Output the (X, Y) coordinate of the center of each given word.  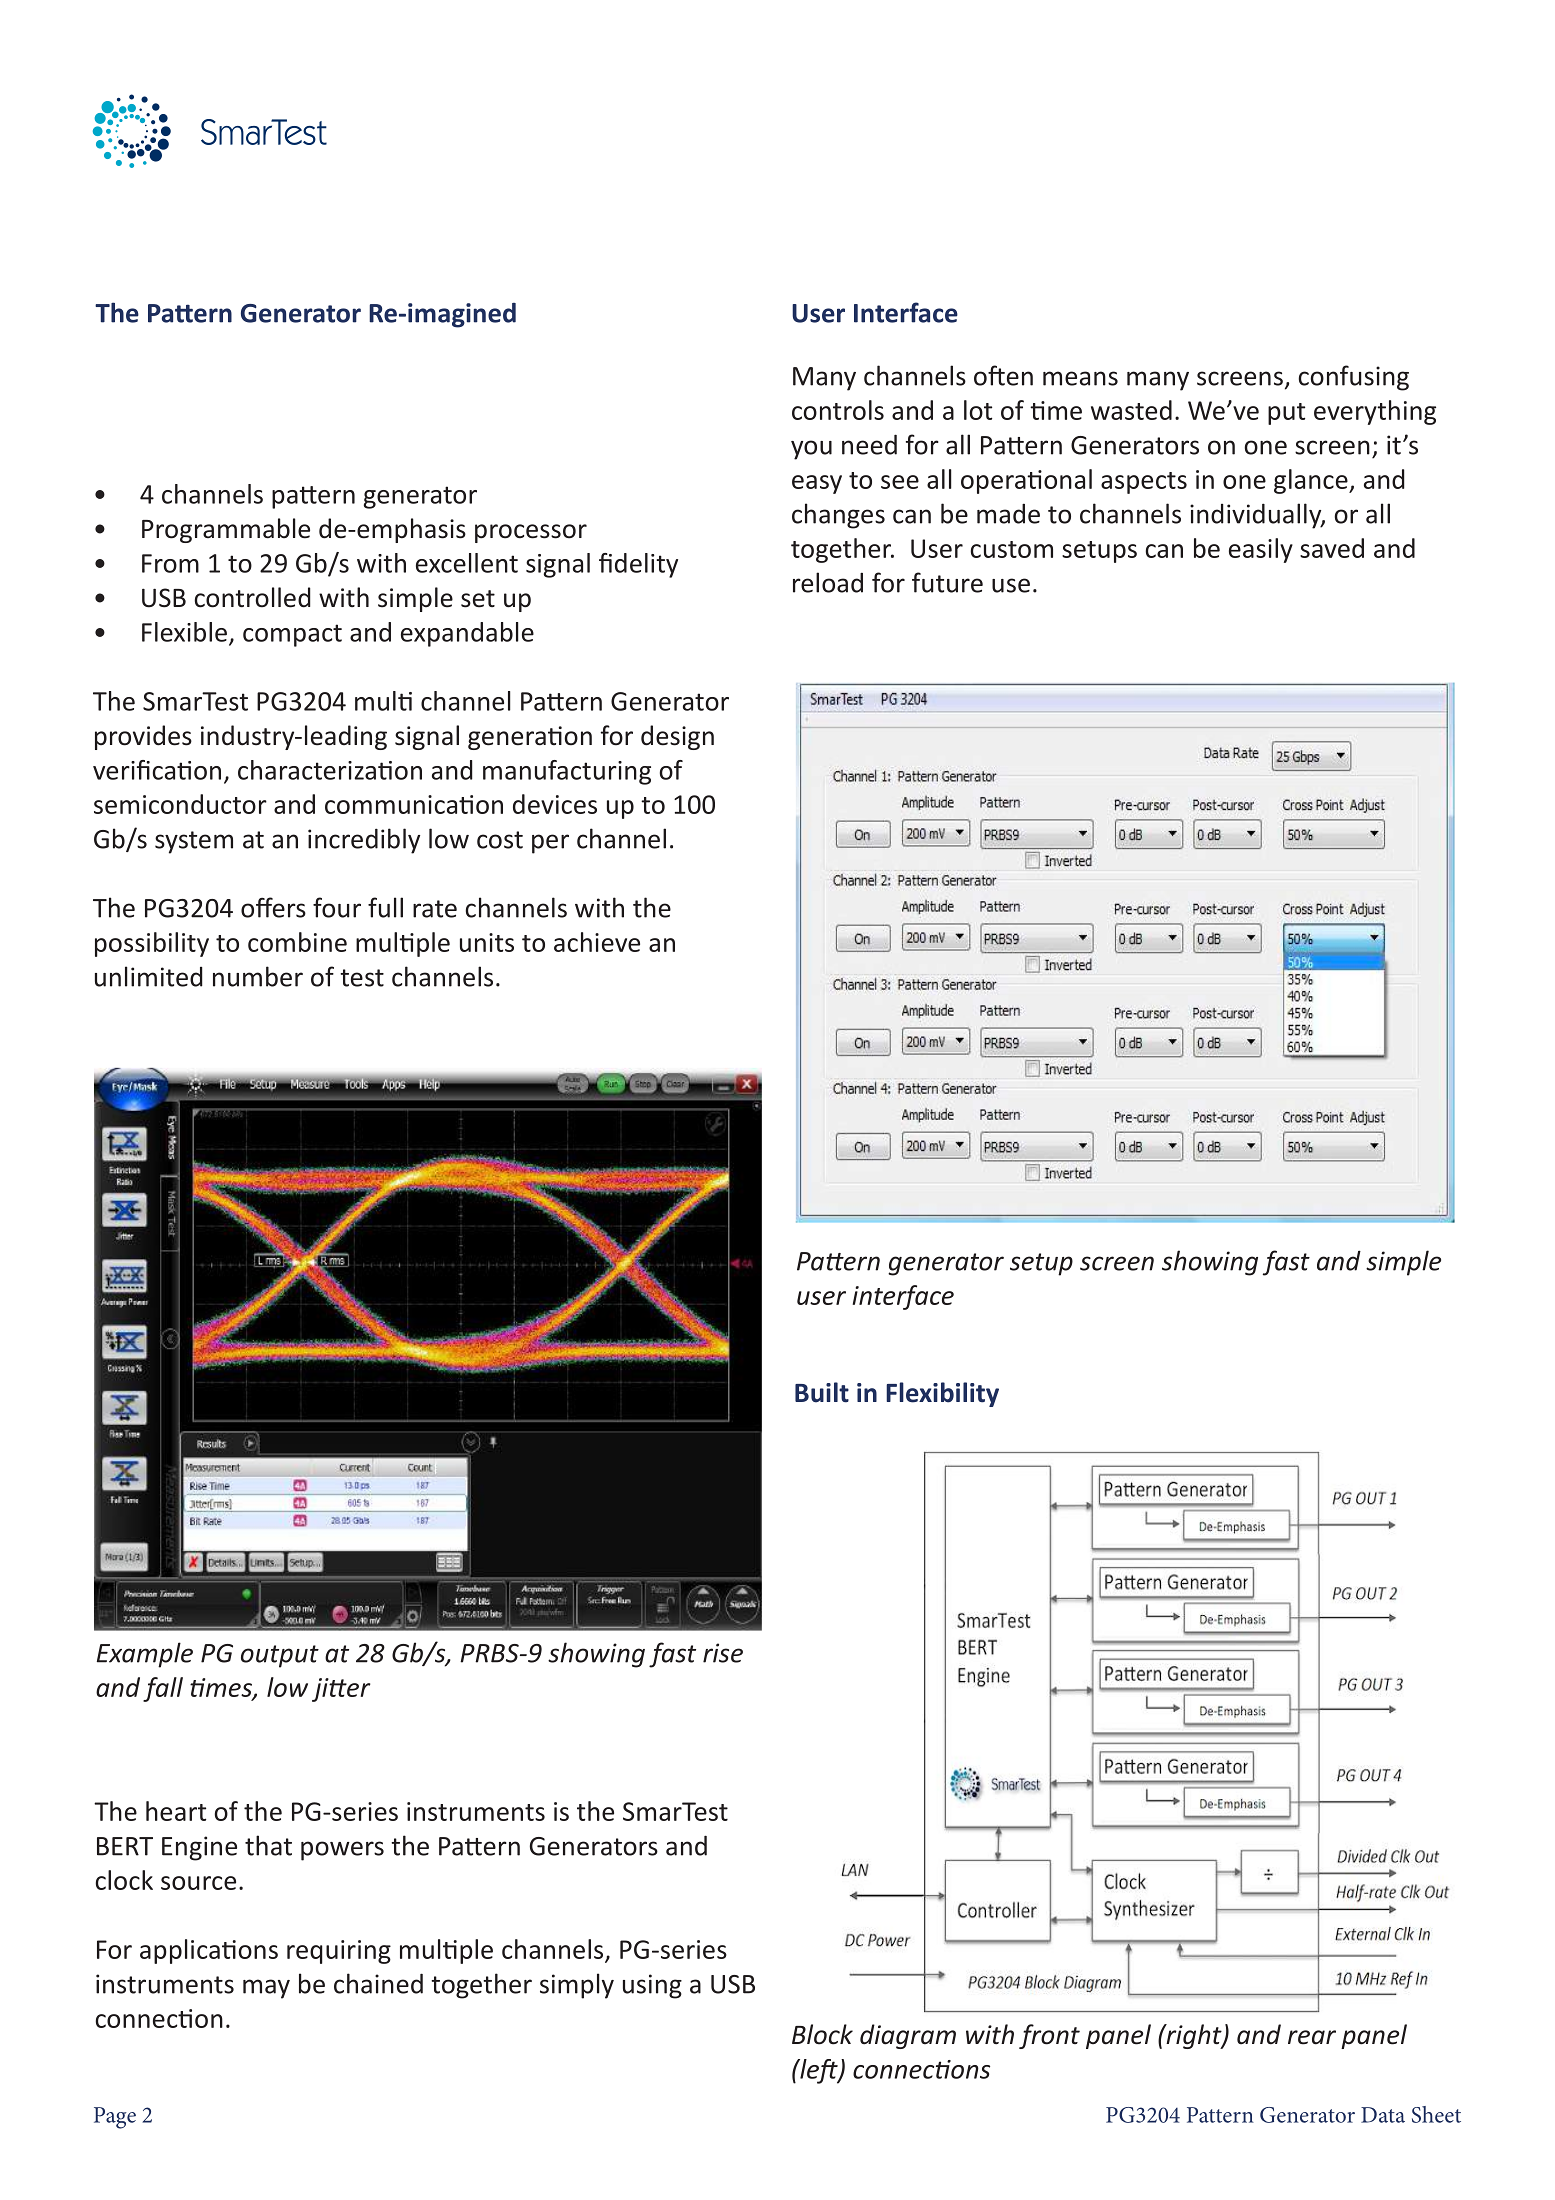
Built (822, 1392)
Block (822, 2034)
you (811, 450)
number (258, 976)
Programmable (226, 530)
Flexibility (942, 1394)
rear (1312, 2037)
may (266, 1989)
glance (1312, 481)
